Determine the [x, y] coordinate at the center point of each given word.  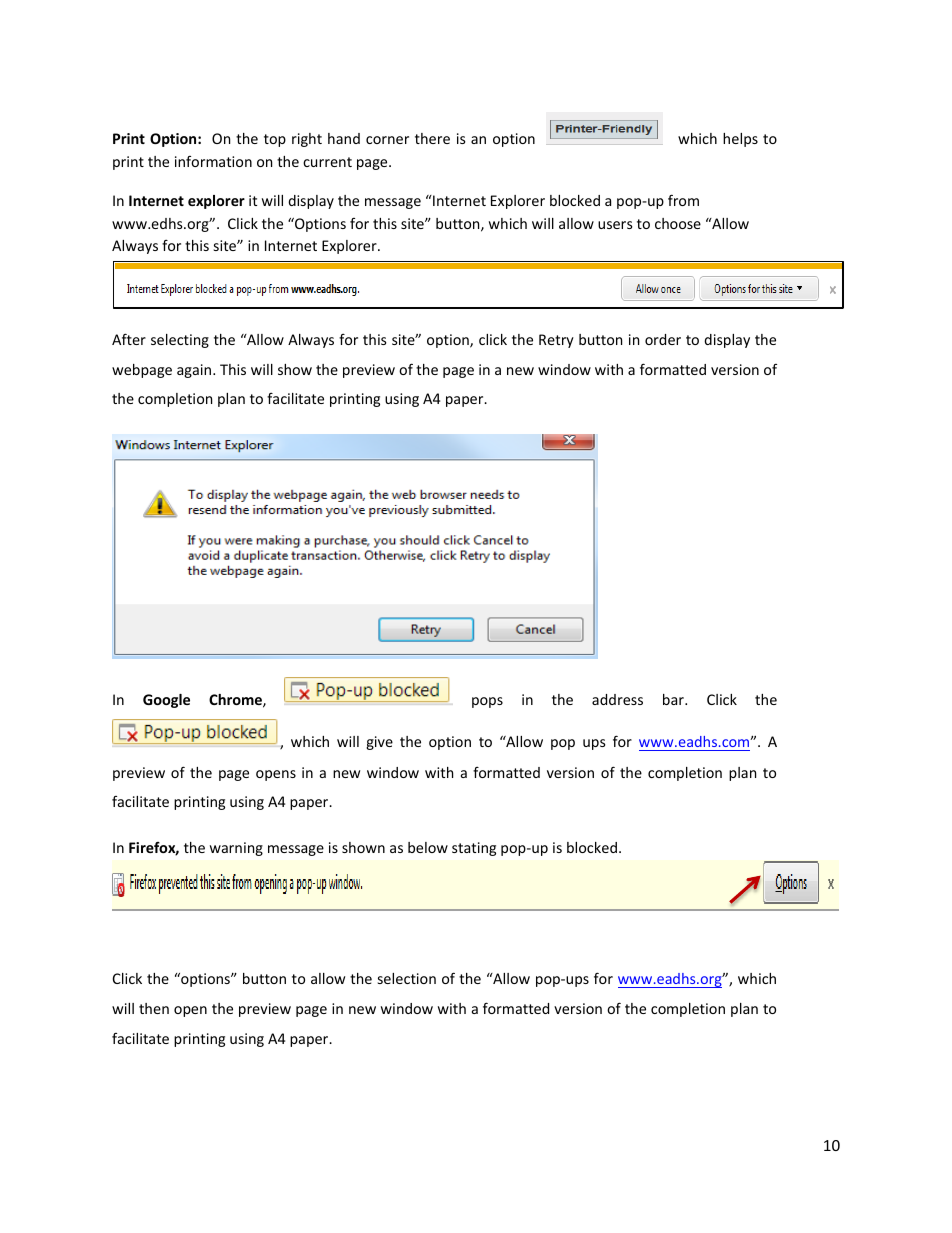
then [154, 1008]
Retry [556, 341]
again [195, 371]
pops [487, 702]
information [213, 161]
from [683, 200]
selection [407, 978]
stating [474, 849]
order [663, 339]
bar [674, 699]
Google [166, 701]
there [432, 138]
